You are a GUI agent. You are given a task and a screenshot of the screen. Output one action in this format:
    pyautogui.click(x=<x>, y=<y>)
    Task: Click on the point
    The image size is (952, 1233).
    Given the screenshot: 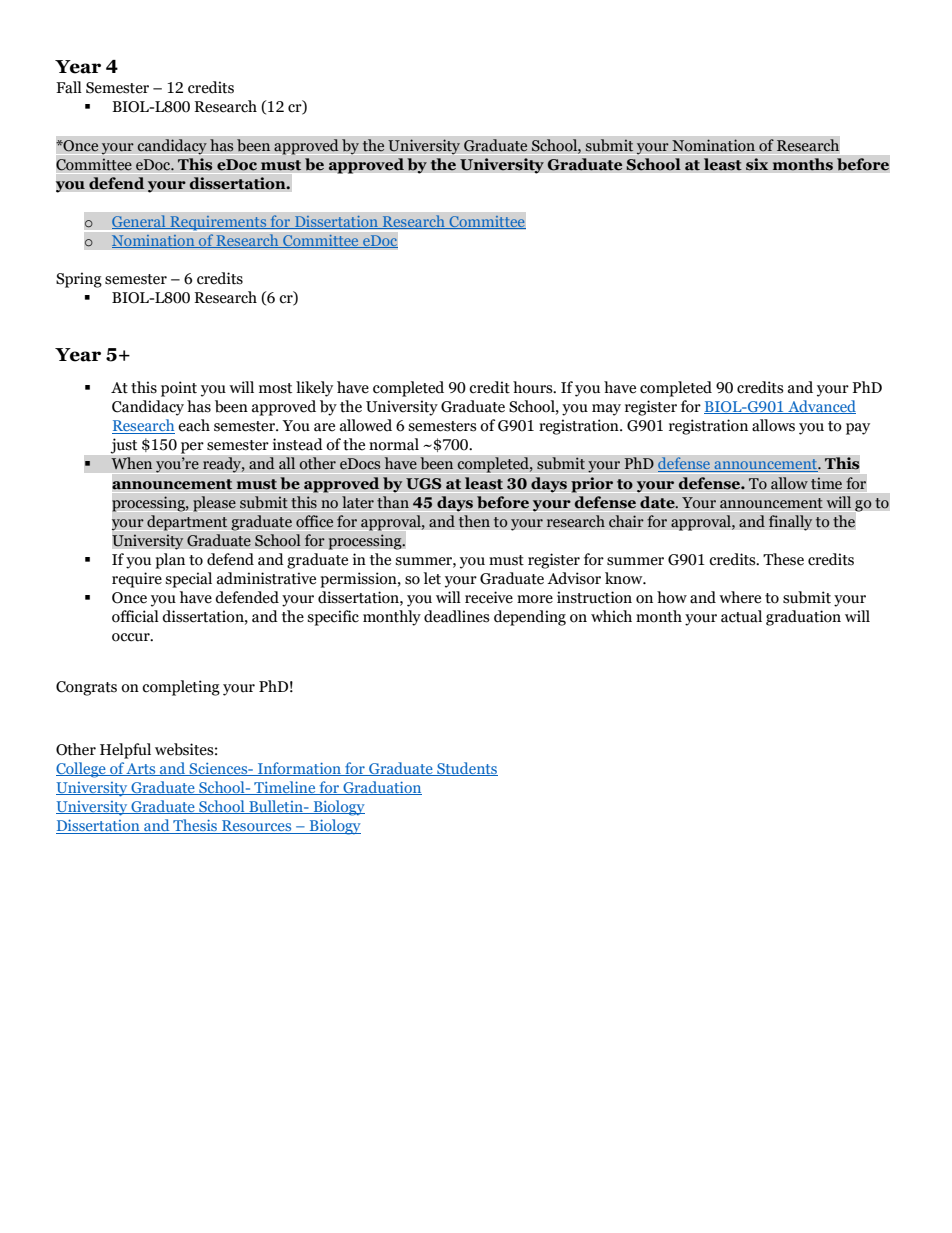 What is the action you would take?
    pyautogui.click(x=179, y=389)
